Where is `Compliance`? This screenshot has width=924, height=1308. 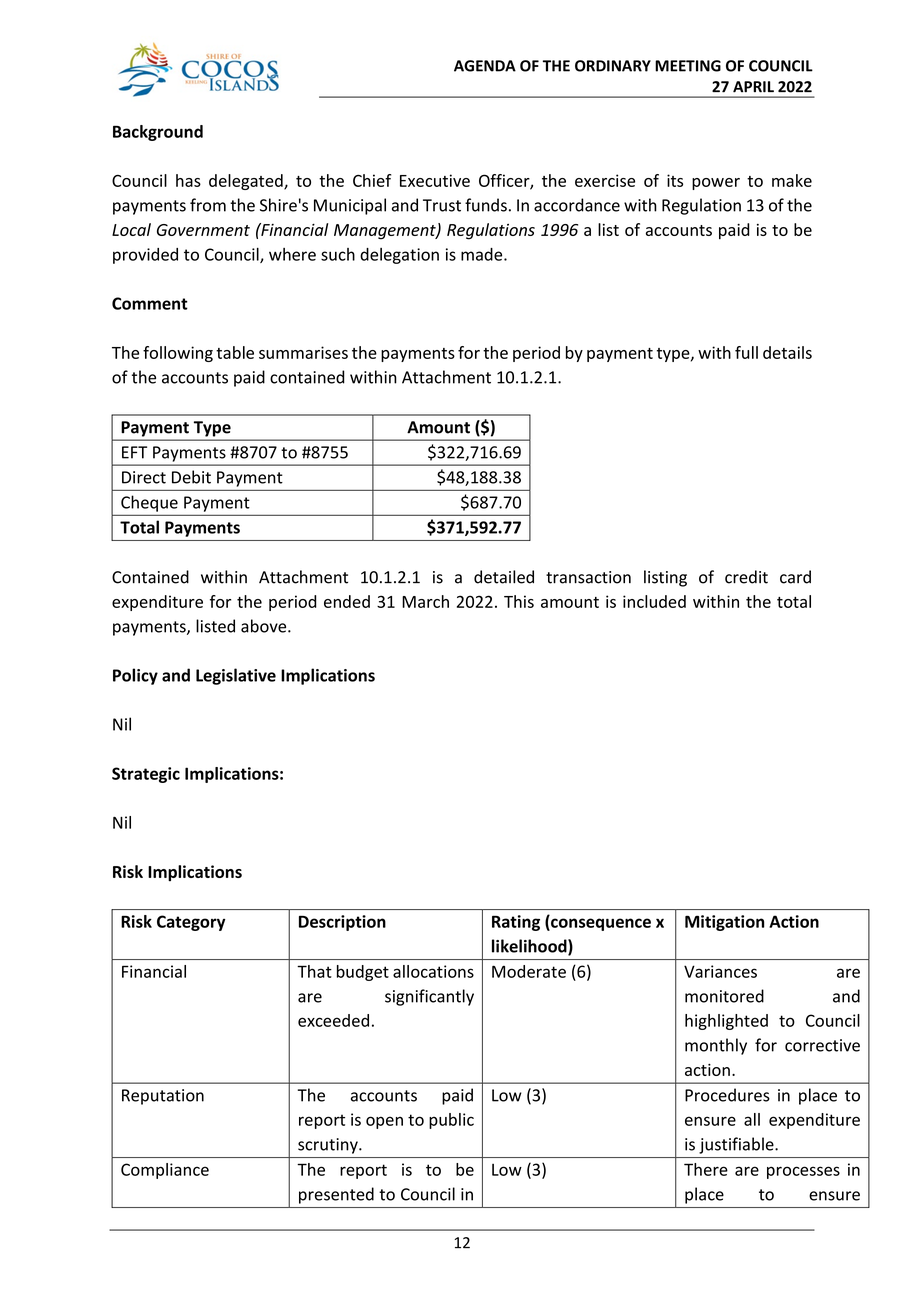 Compliance is located at coordinates (165, 1171).
